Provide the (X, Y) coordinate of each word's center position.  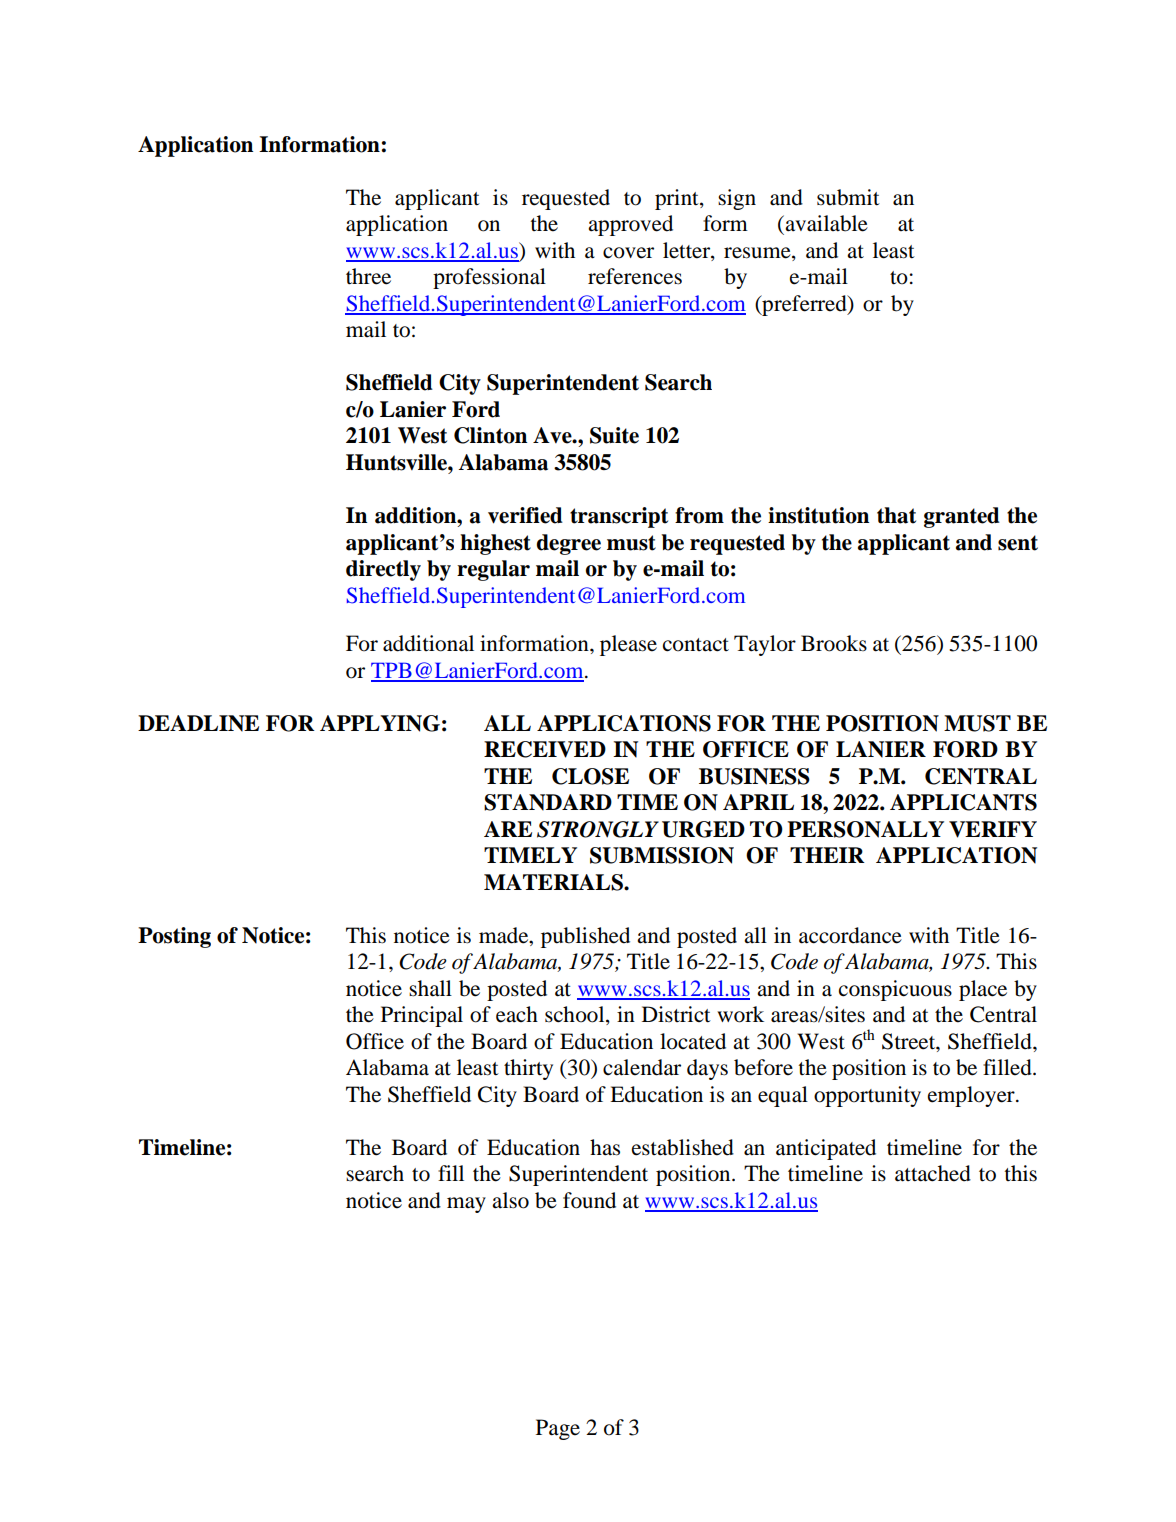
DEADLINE (198, 723)
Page (558, 1429)
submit (848, 197)
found (589, 1200)
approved (630, 225)
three (368, 276)
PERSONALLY (865, 829)
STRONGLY (598, 829)
